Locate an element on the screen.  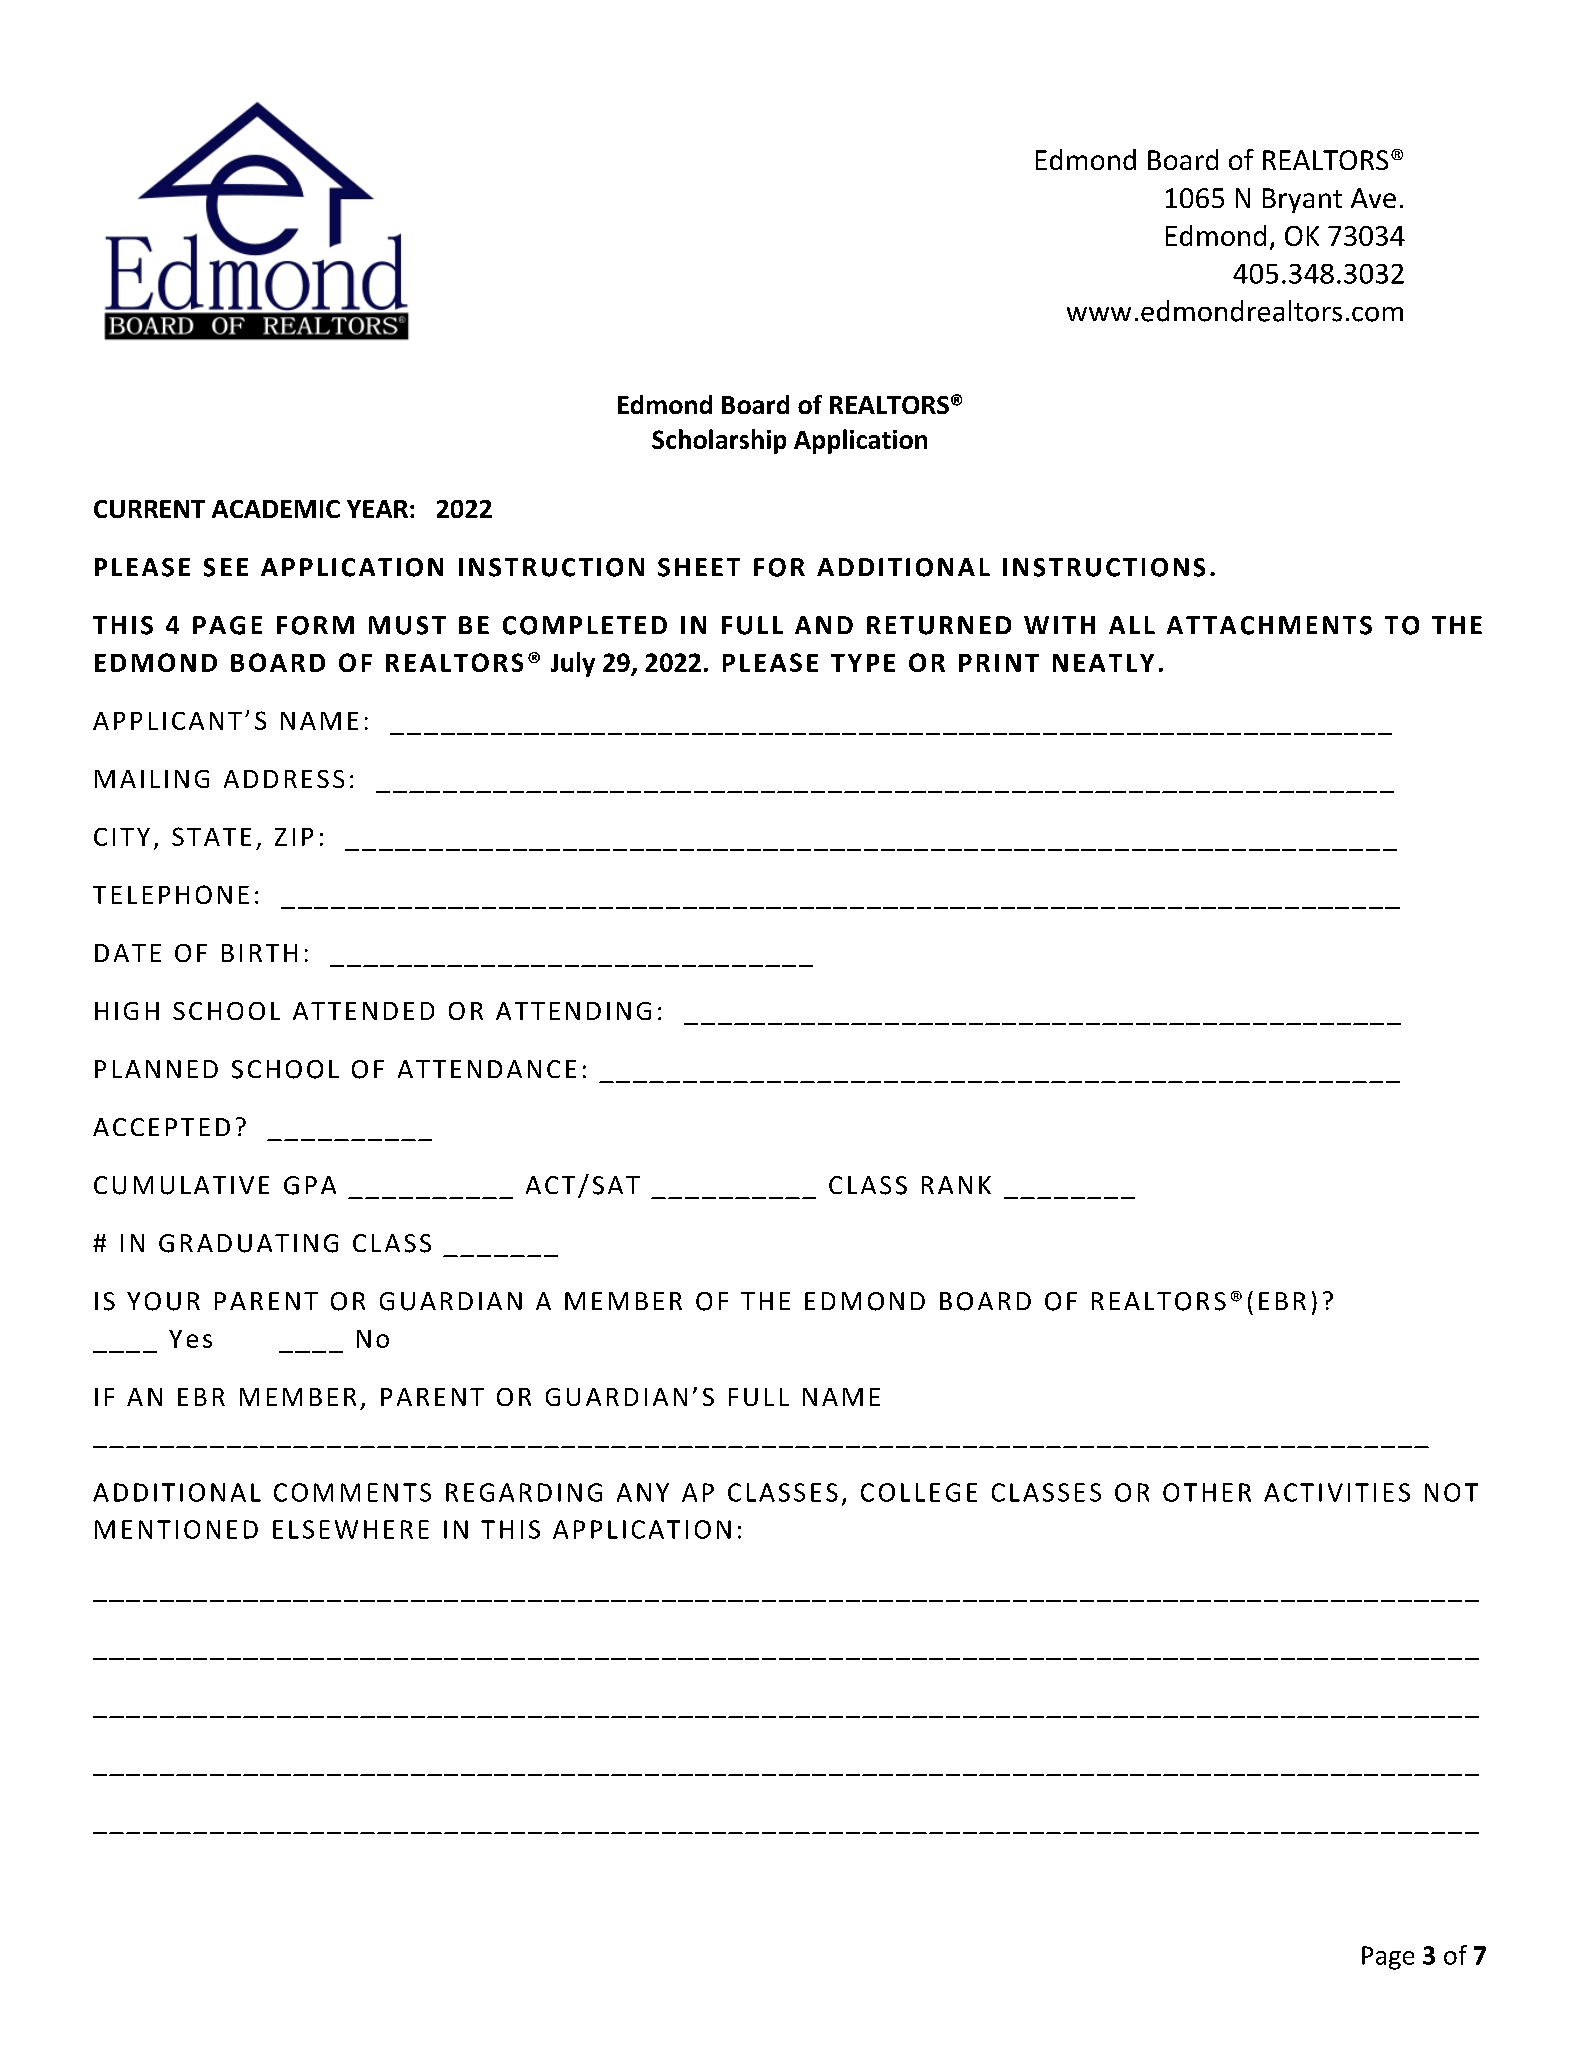
NEATLY is located at coordinates (1103, 663).
